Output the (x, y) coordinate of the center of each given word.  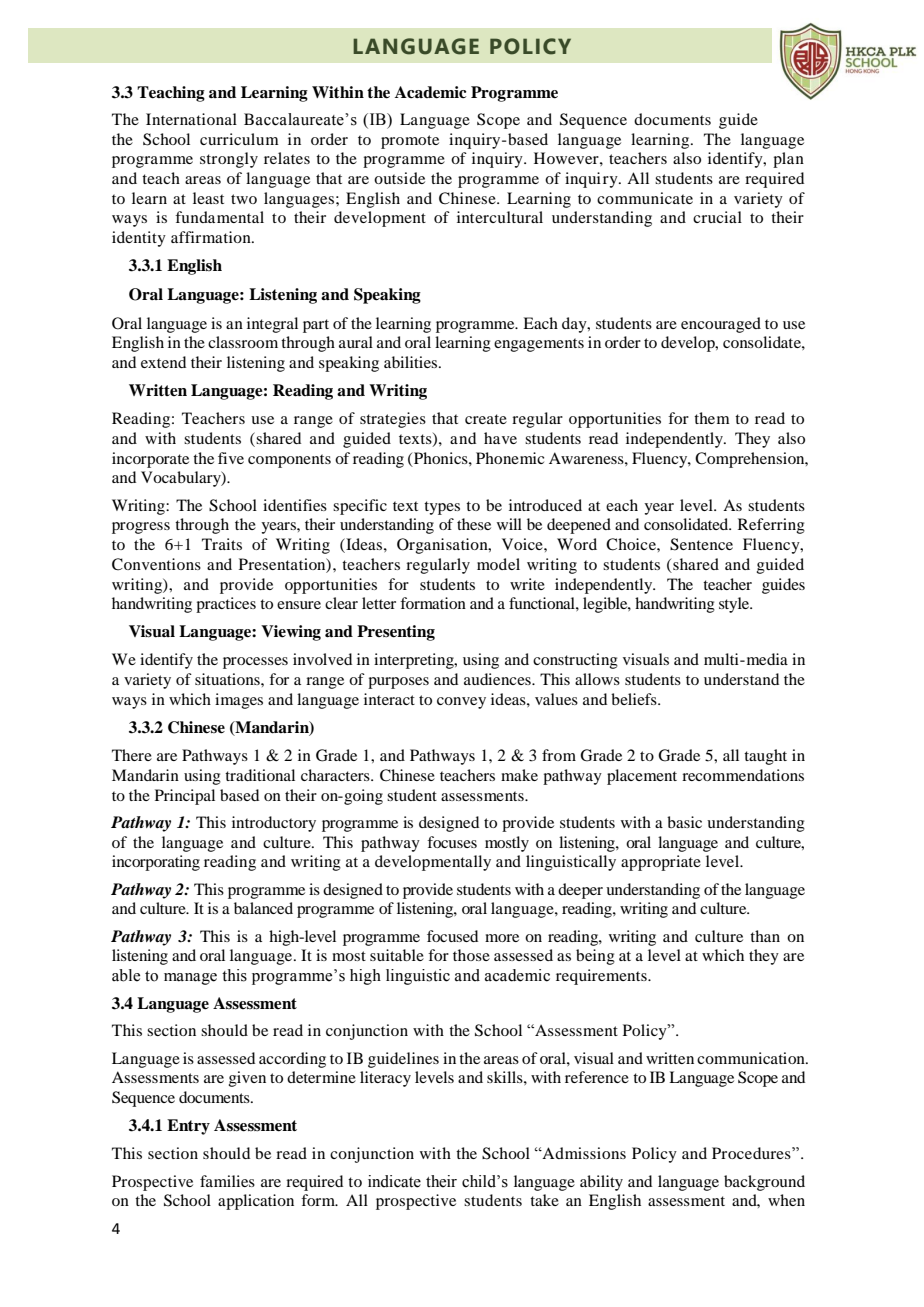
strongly (229, 160)
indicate (394, 1181)
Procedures (752, 1153)
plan (788, 160)
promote (410, 142)
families (227, 1181)
